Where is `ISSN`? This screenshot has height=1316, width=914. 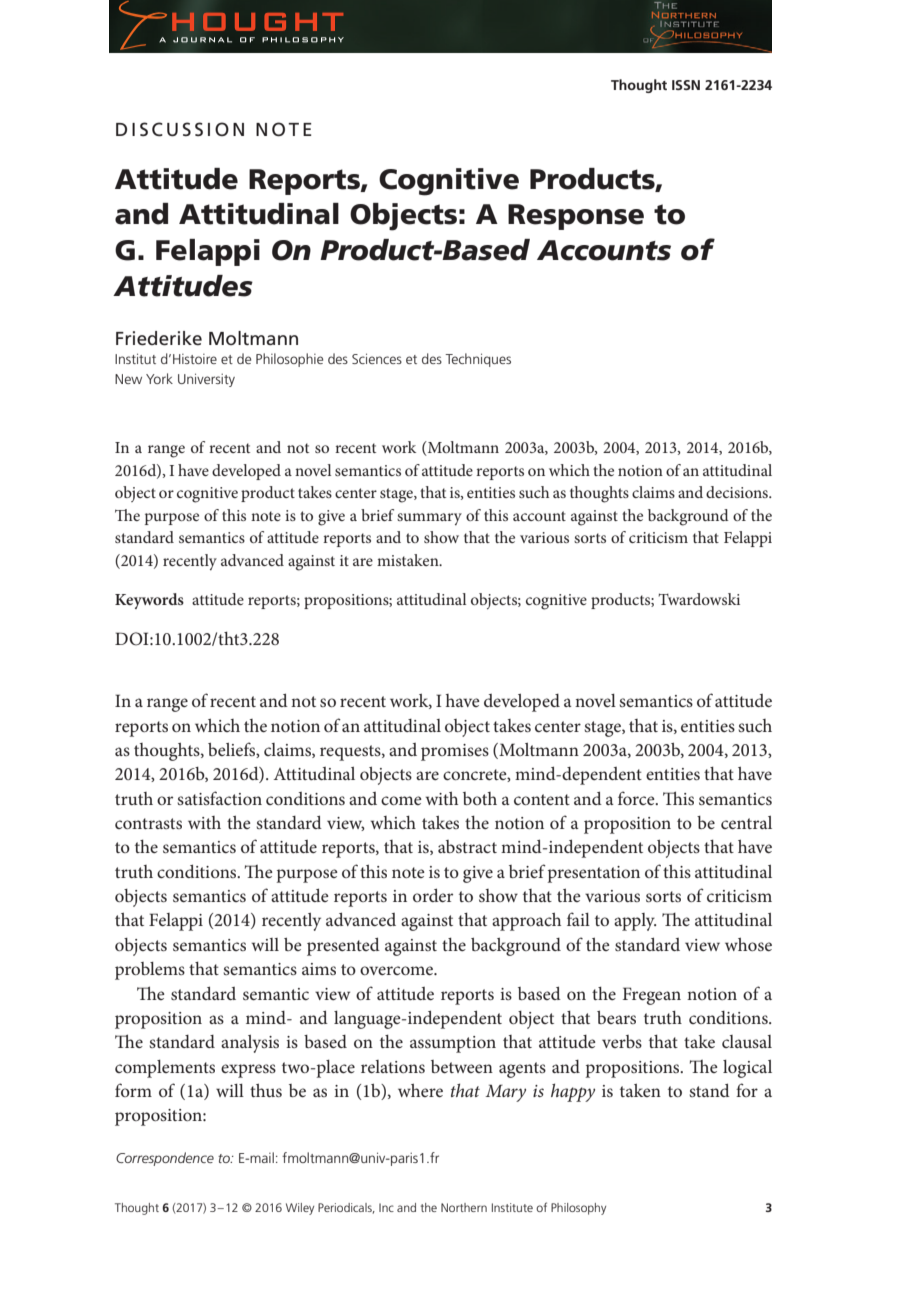
ISSN is located at coordinates (686, 85).
